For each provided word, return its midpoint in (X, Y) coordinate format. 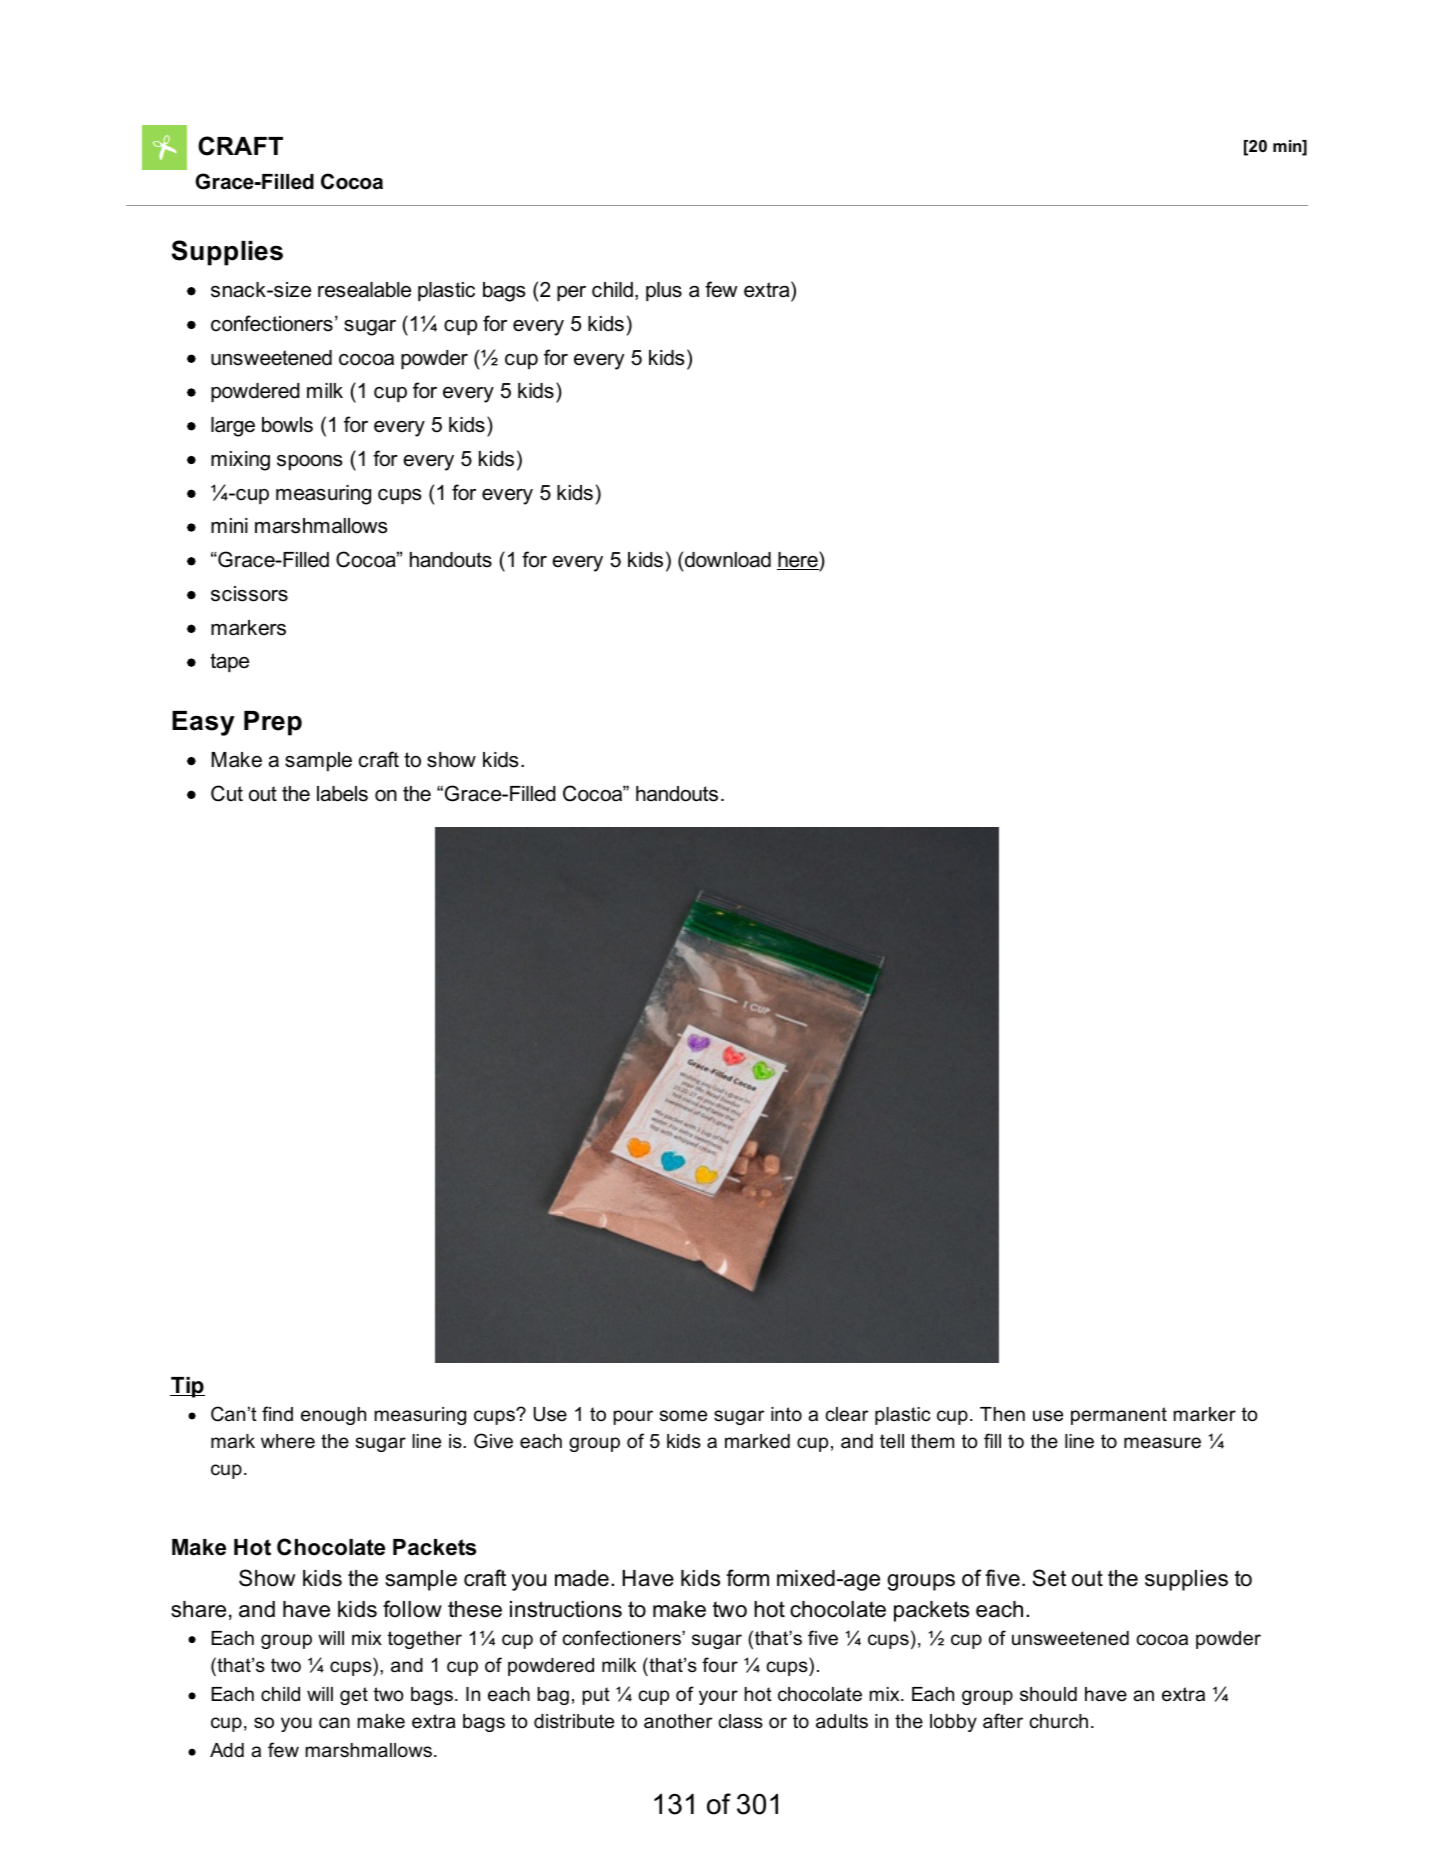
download (728, 560)
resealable (364, 290)
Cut (227, 793)
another (678, 1721)
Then (1002, 1414)
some (683, 1416)
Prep (273, 723)
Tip (187, 1387)
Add (227, 1750)
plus (664, 291)
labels (342, 794)
